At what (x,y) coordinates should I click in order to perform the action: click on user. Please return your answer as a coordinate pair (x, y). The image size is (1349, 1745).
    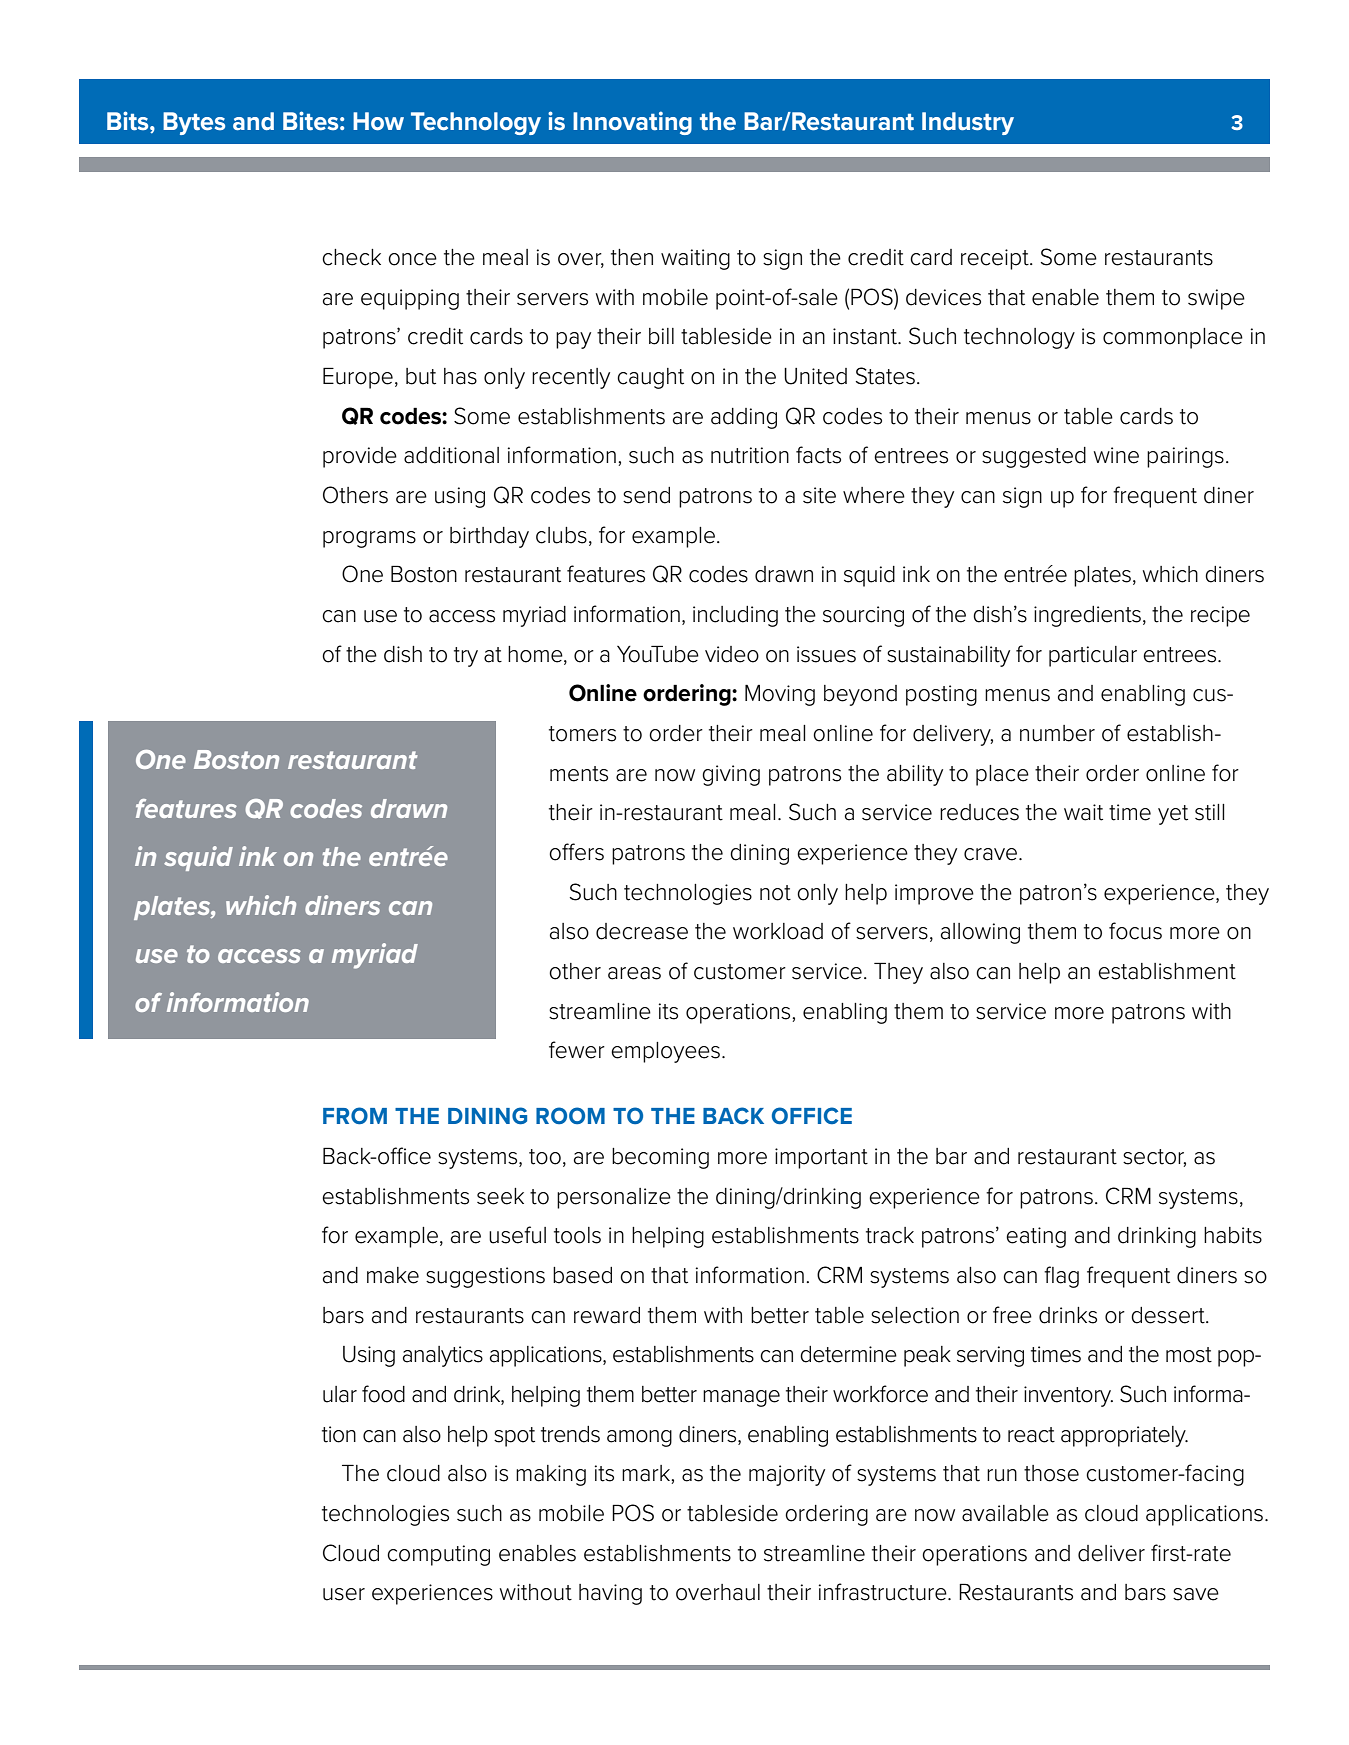
    Looking at the image, I should click on (344, 1594).
